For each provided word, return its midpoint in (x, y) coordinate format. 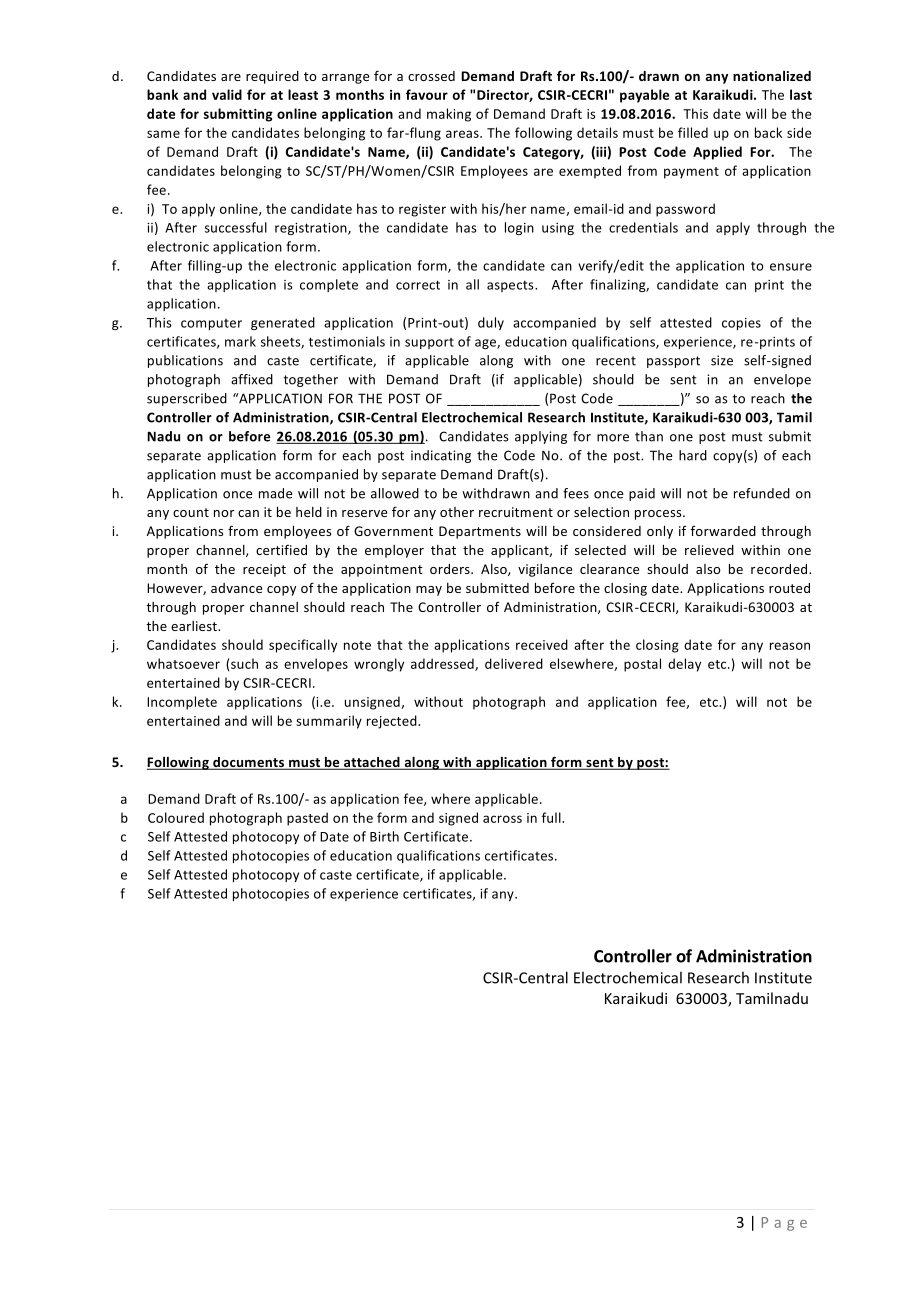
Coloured (176, 817)
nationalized (772, 76)
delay (684, 665)
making (449, 115)
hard (693, 455)
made (275, 493)
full (552, 817)
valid (227, 94)
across (502, 819)
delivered (514, 663)
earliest (195, 626)
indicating (441, 456)
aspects (511, 286)
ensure (791, 267)
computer (211, 324)
